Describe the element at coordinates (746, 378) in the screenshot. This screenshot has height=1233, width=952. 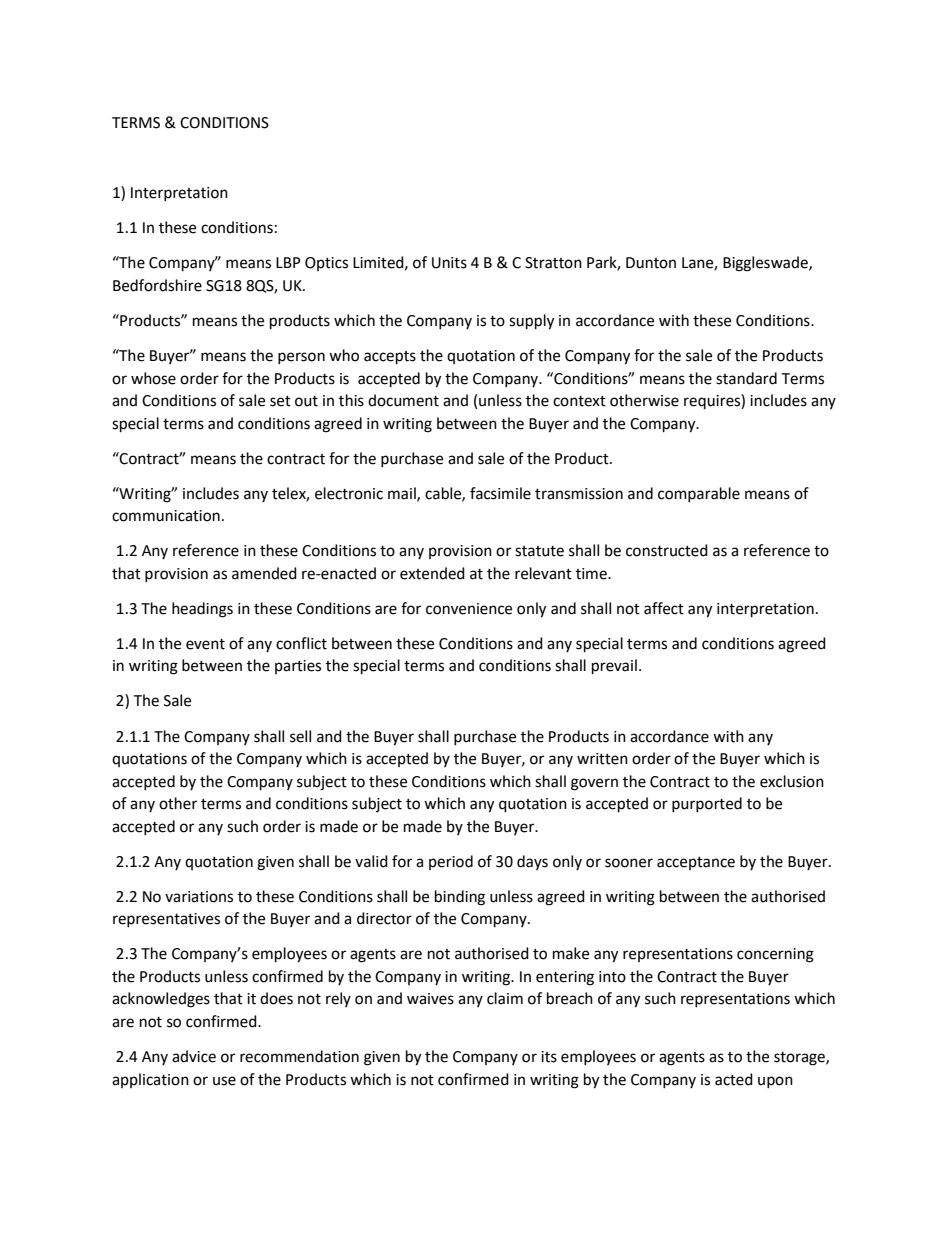
I see `standard` at that location.
